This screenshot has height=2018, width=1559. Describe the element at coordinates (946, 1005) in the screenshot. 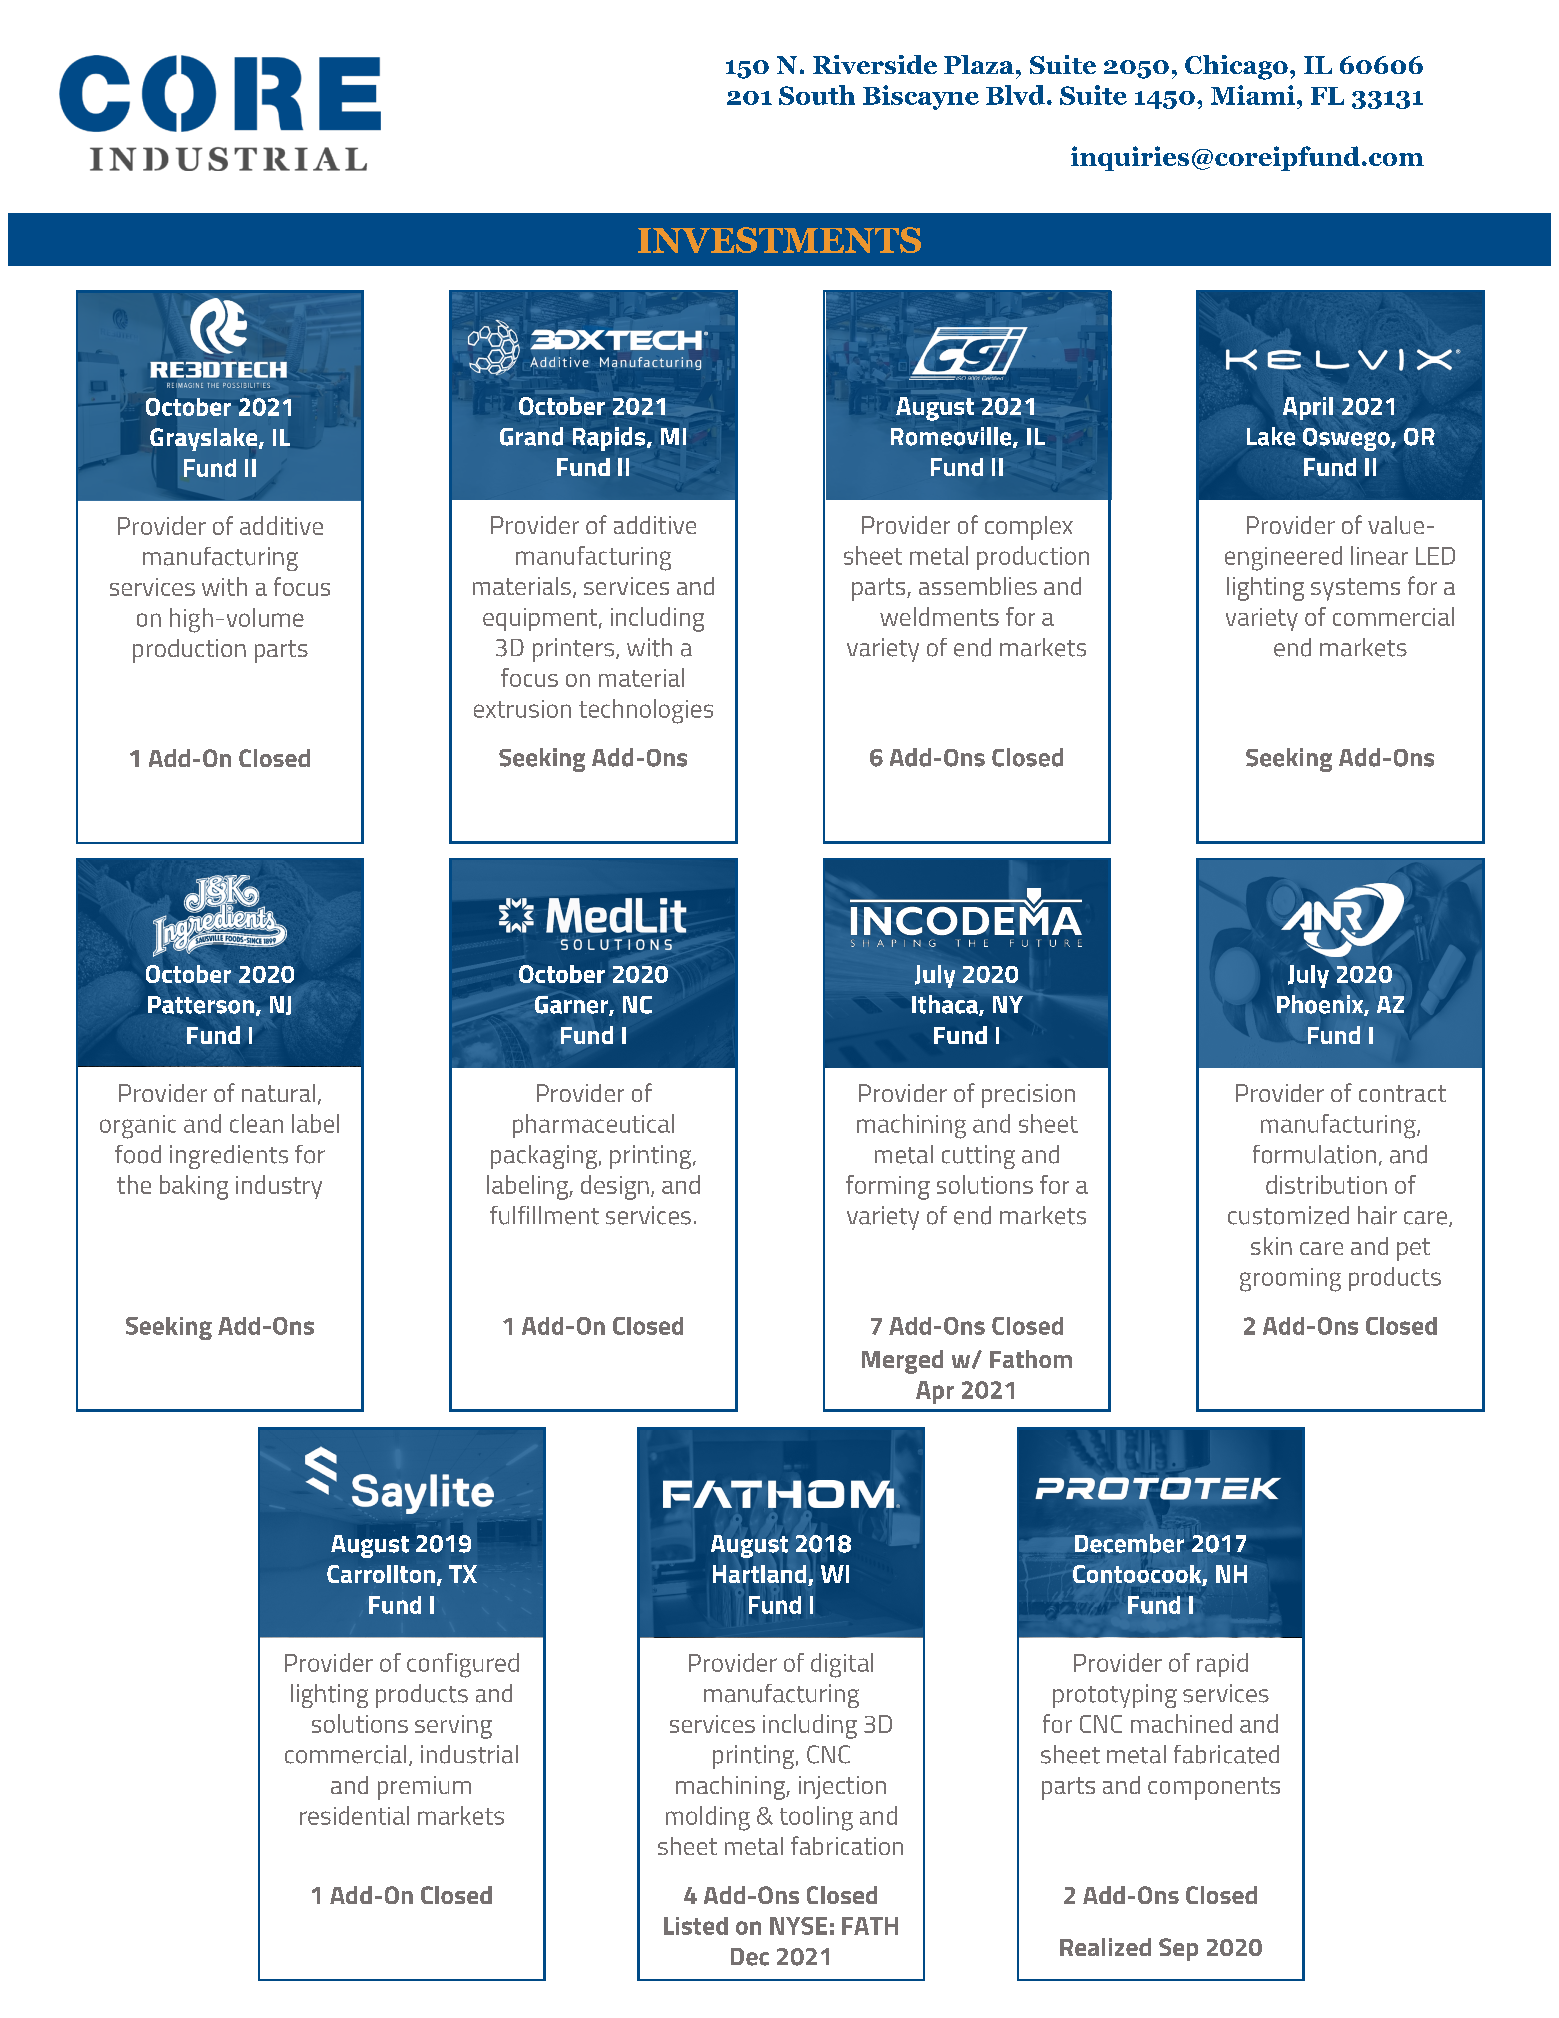

I see `Ithaca` at that location.
